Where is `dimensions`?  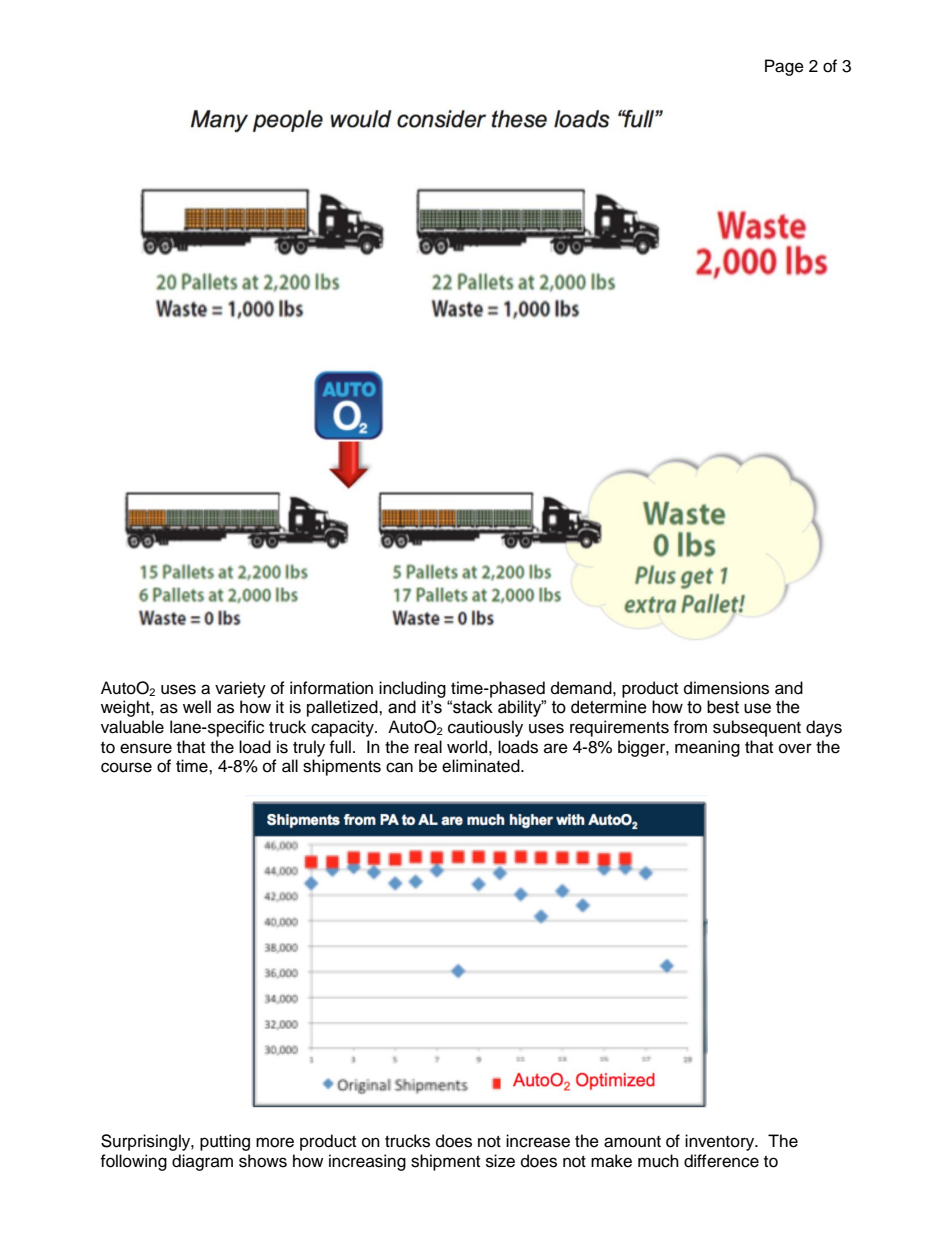
dimensions is located at coordinates (726, 688).
